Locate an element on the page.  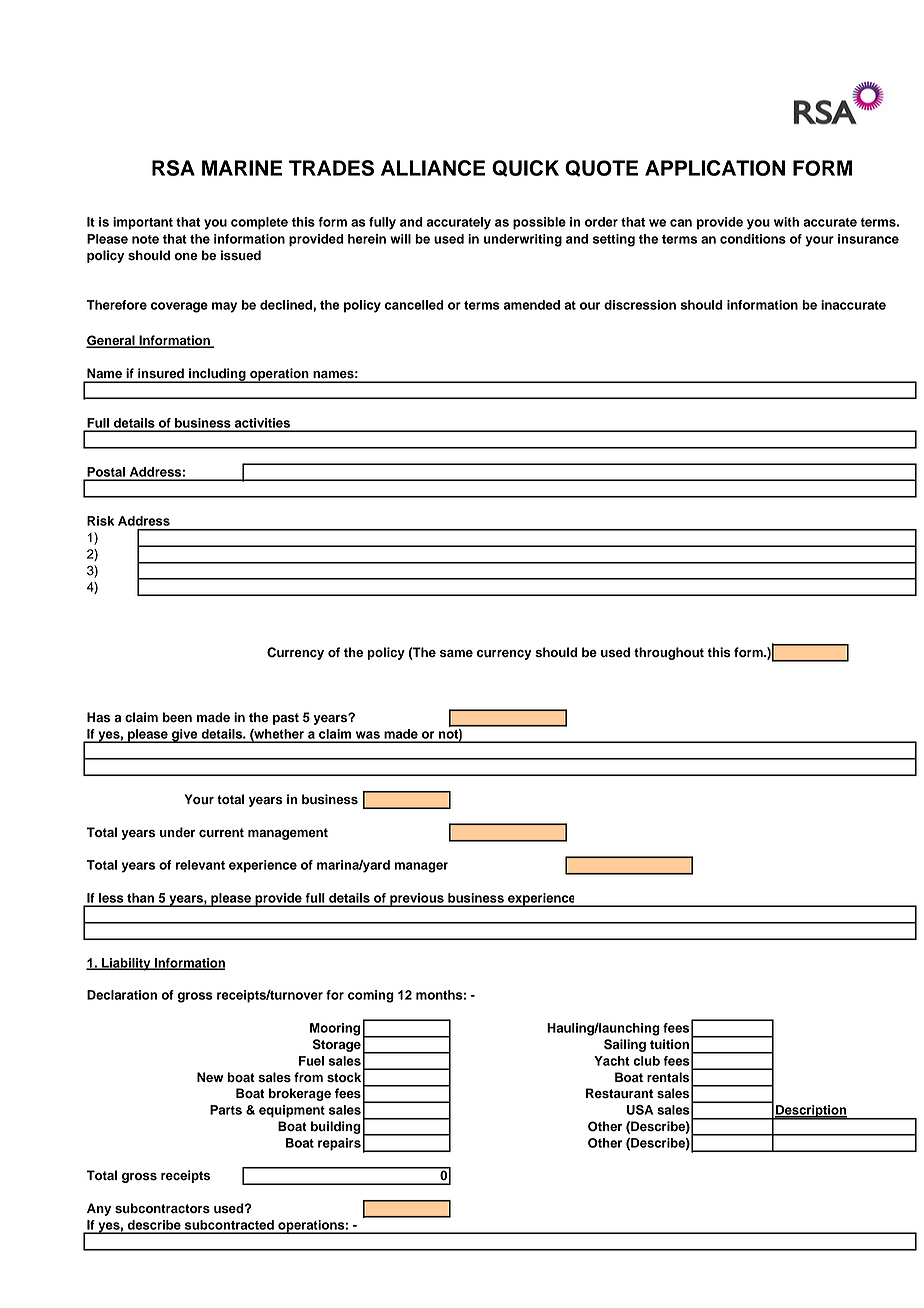
manager is located at coordinates (421, 867).
